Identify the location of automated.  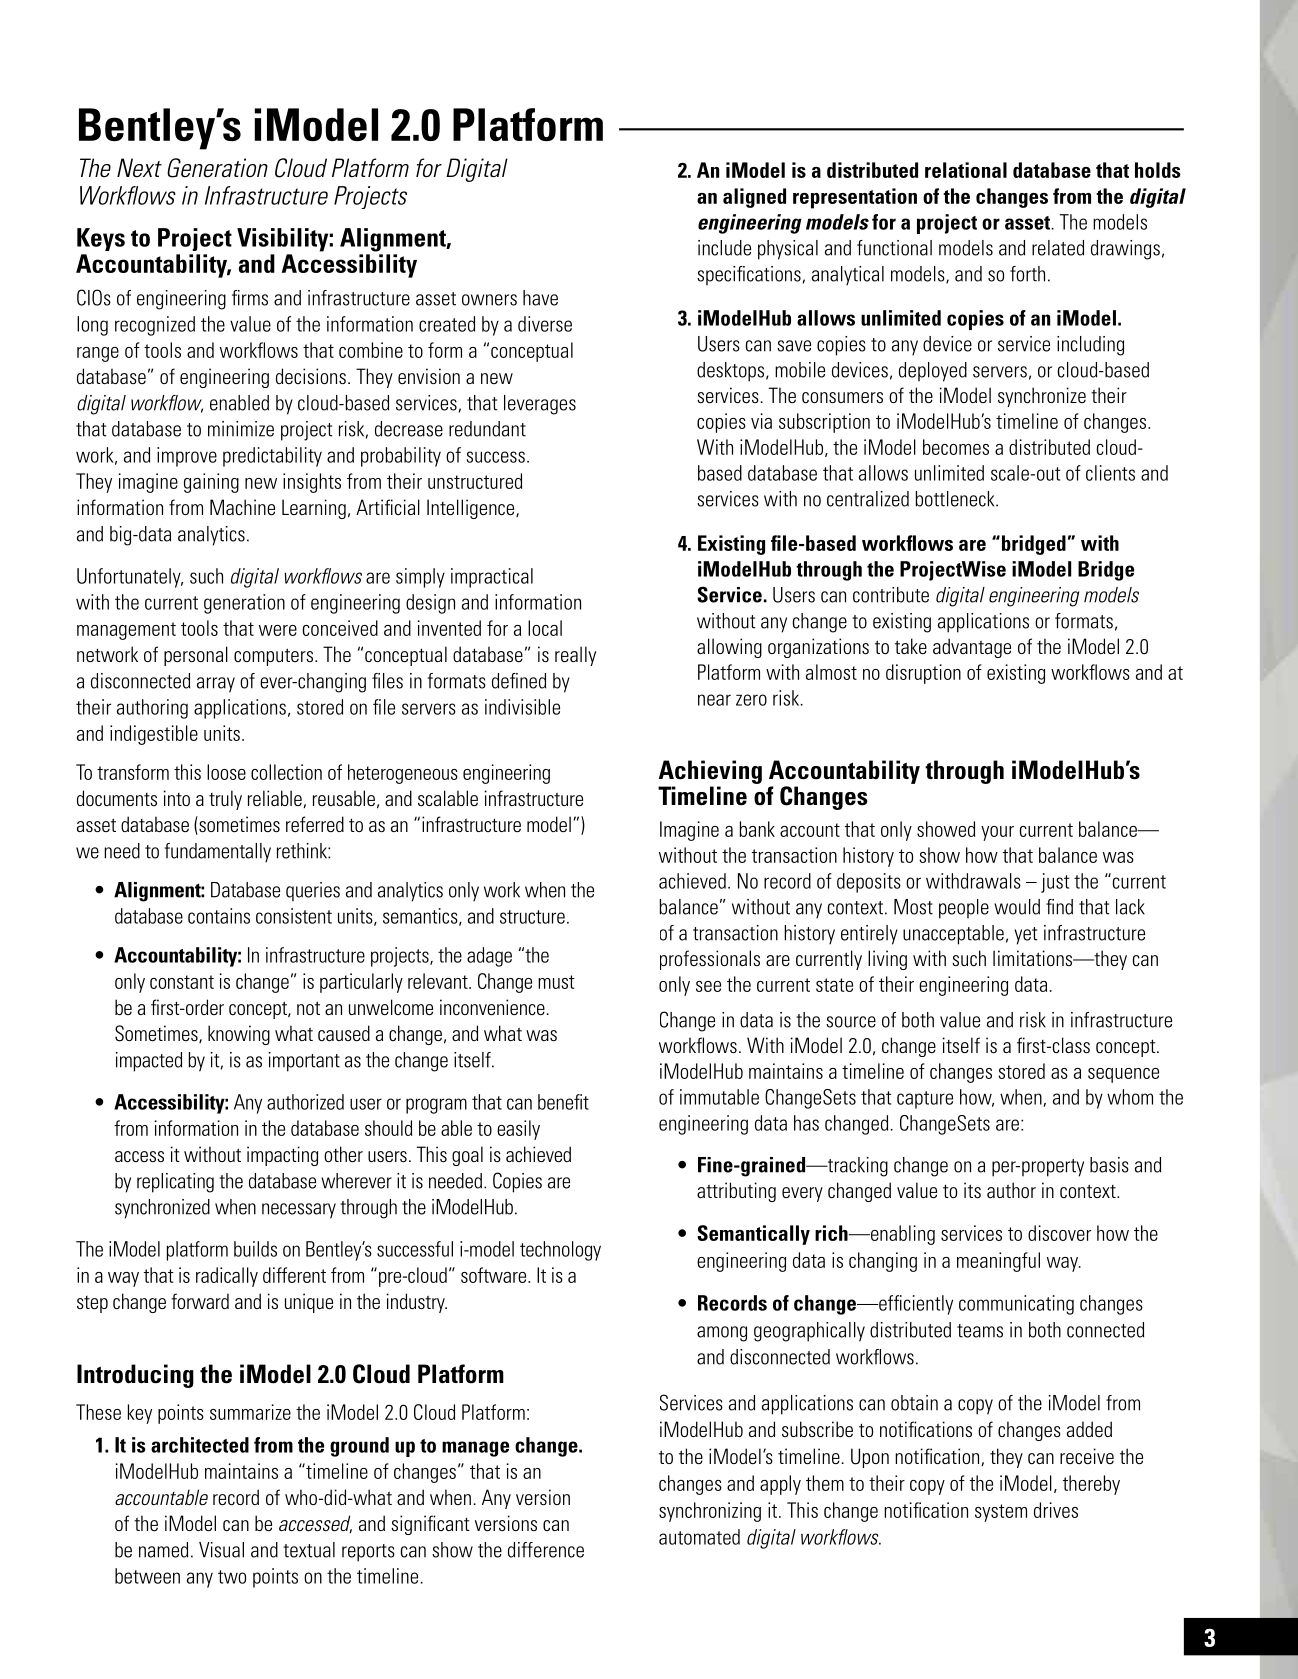
(699, 1537).
